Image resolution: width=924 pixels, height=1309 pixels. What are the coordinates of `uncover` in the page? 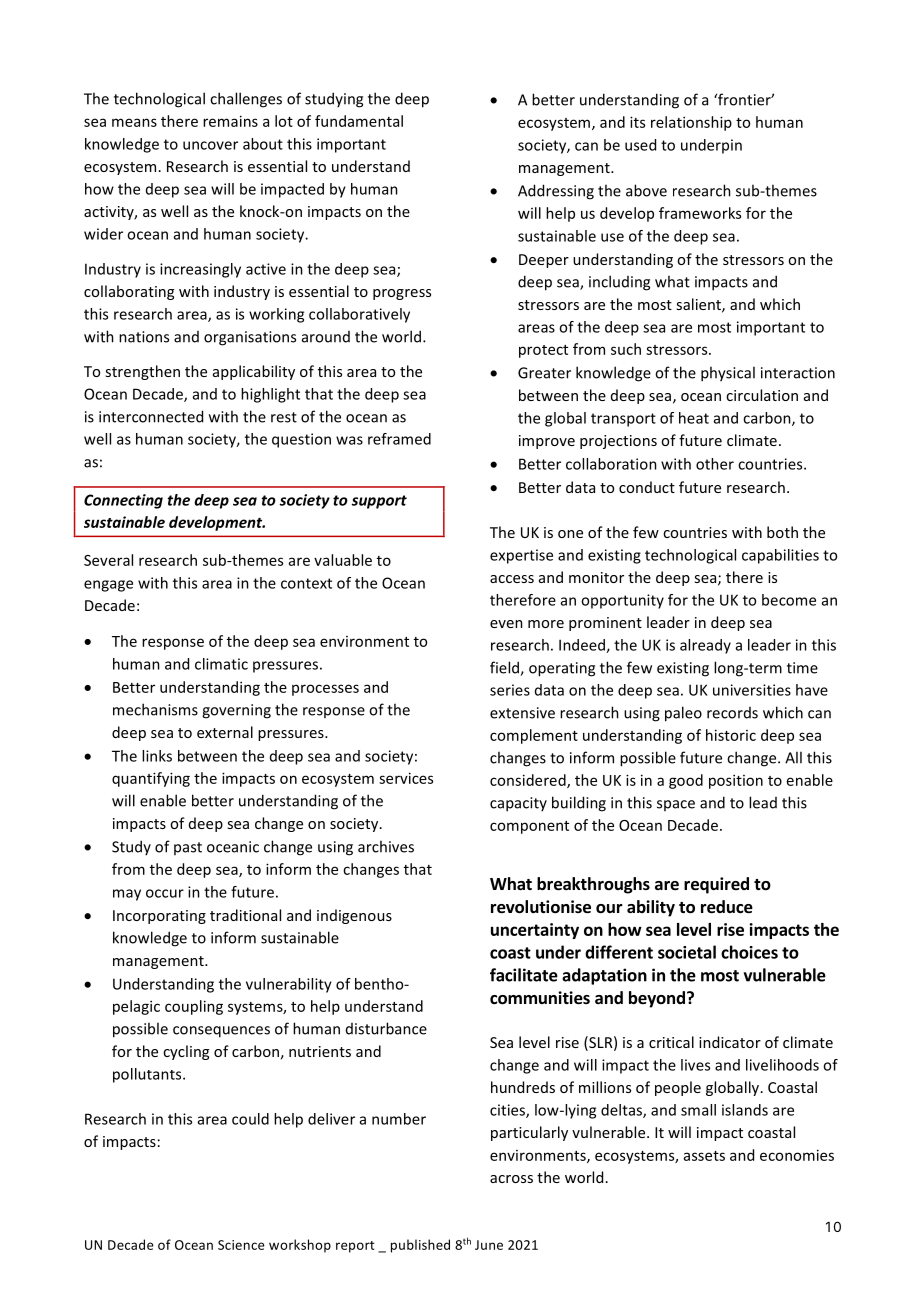 It's located at (210, 145).
